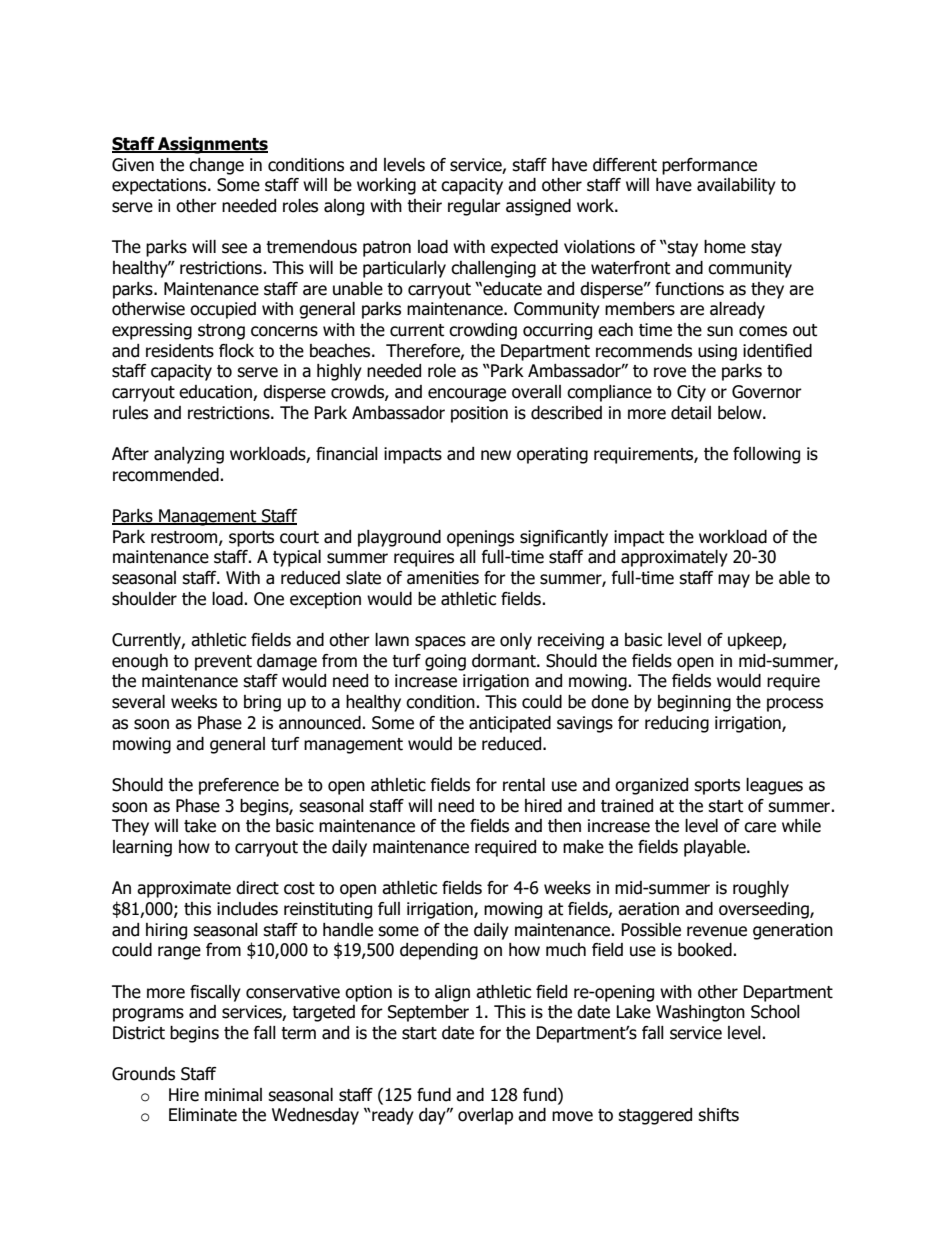  Describe the element at coordinates (496, 455) in the page. I see `new` at that location.
